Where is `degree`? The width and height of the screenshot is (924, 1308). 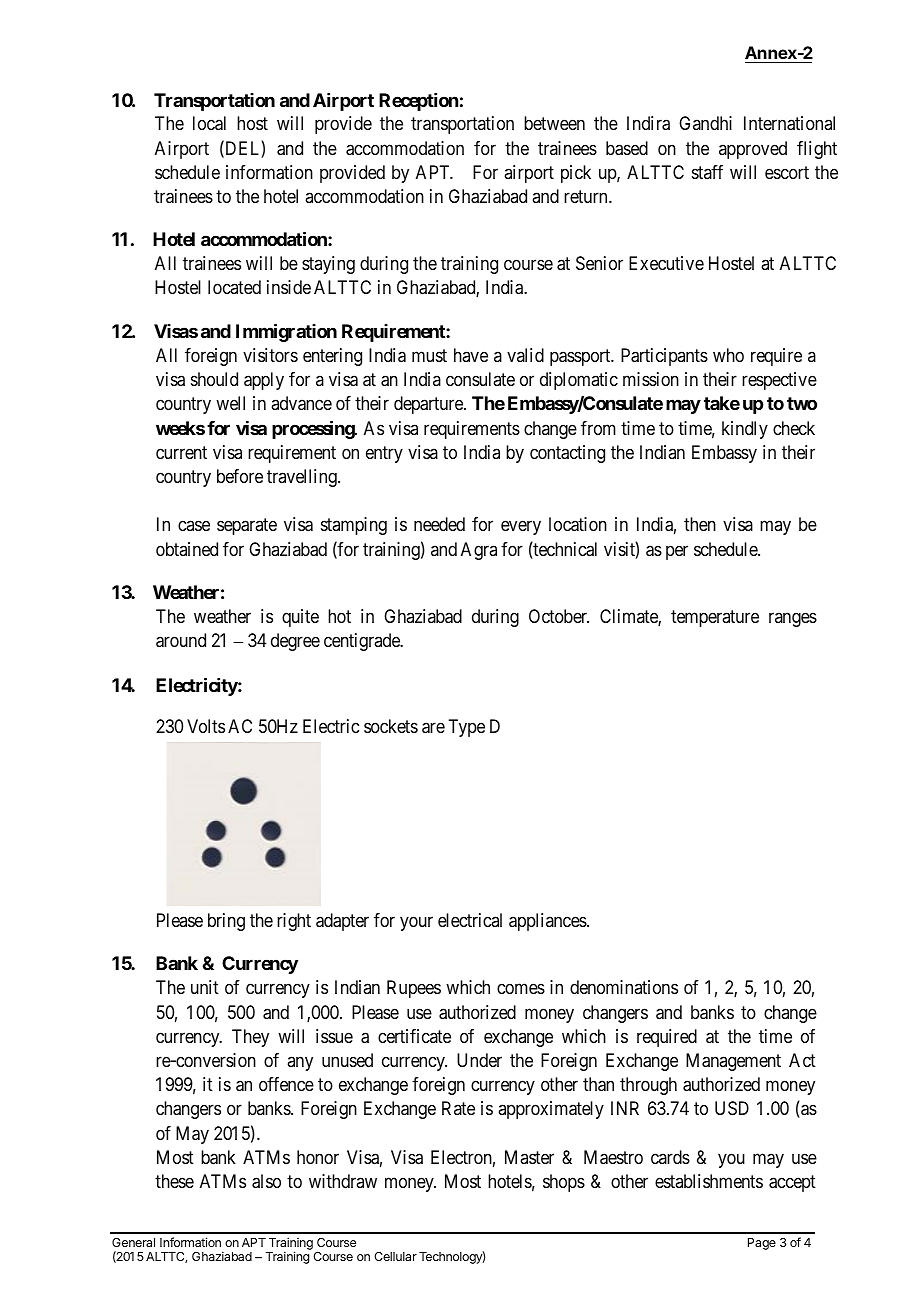
degree is located at coordinates (295, 642).
